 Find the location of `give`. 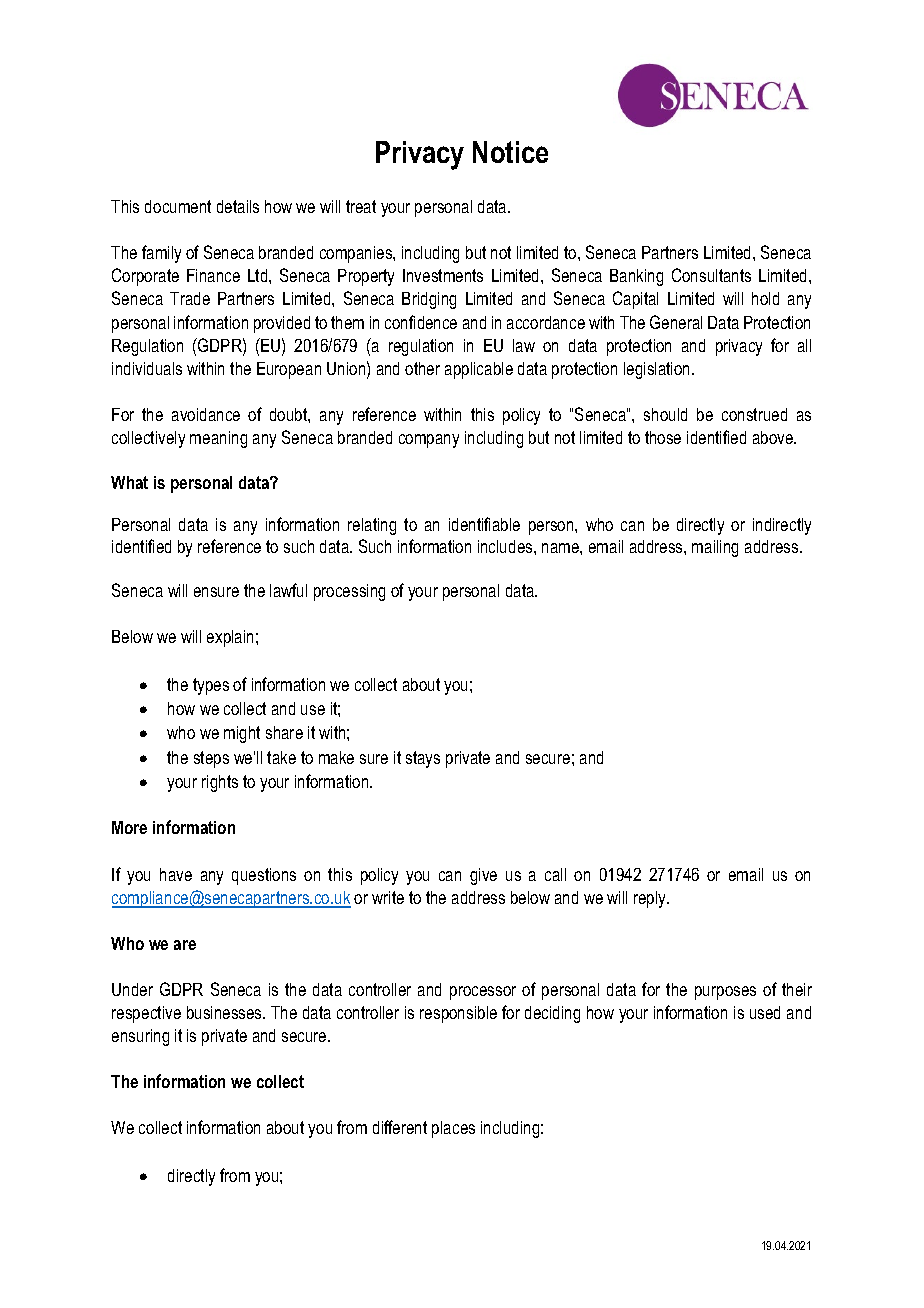

give is located at coordinates (483, 876).
